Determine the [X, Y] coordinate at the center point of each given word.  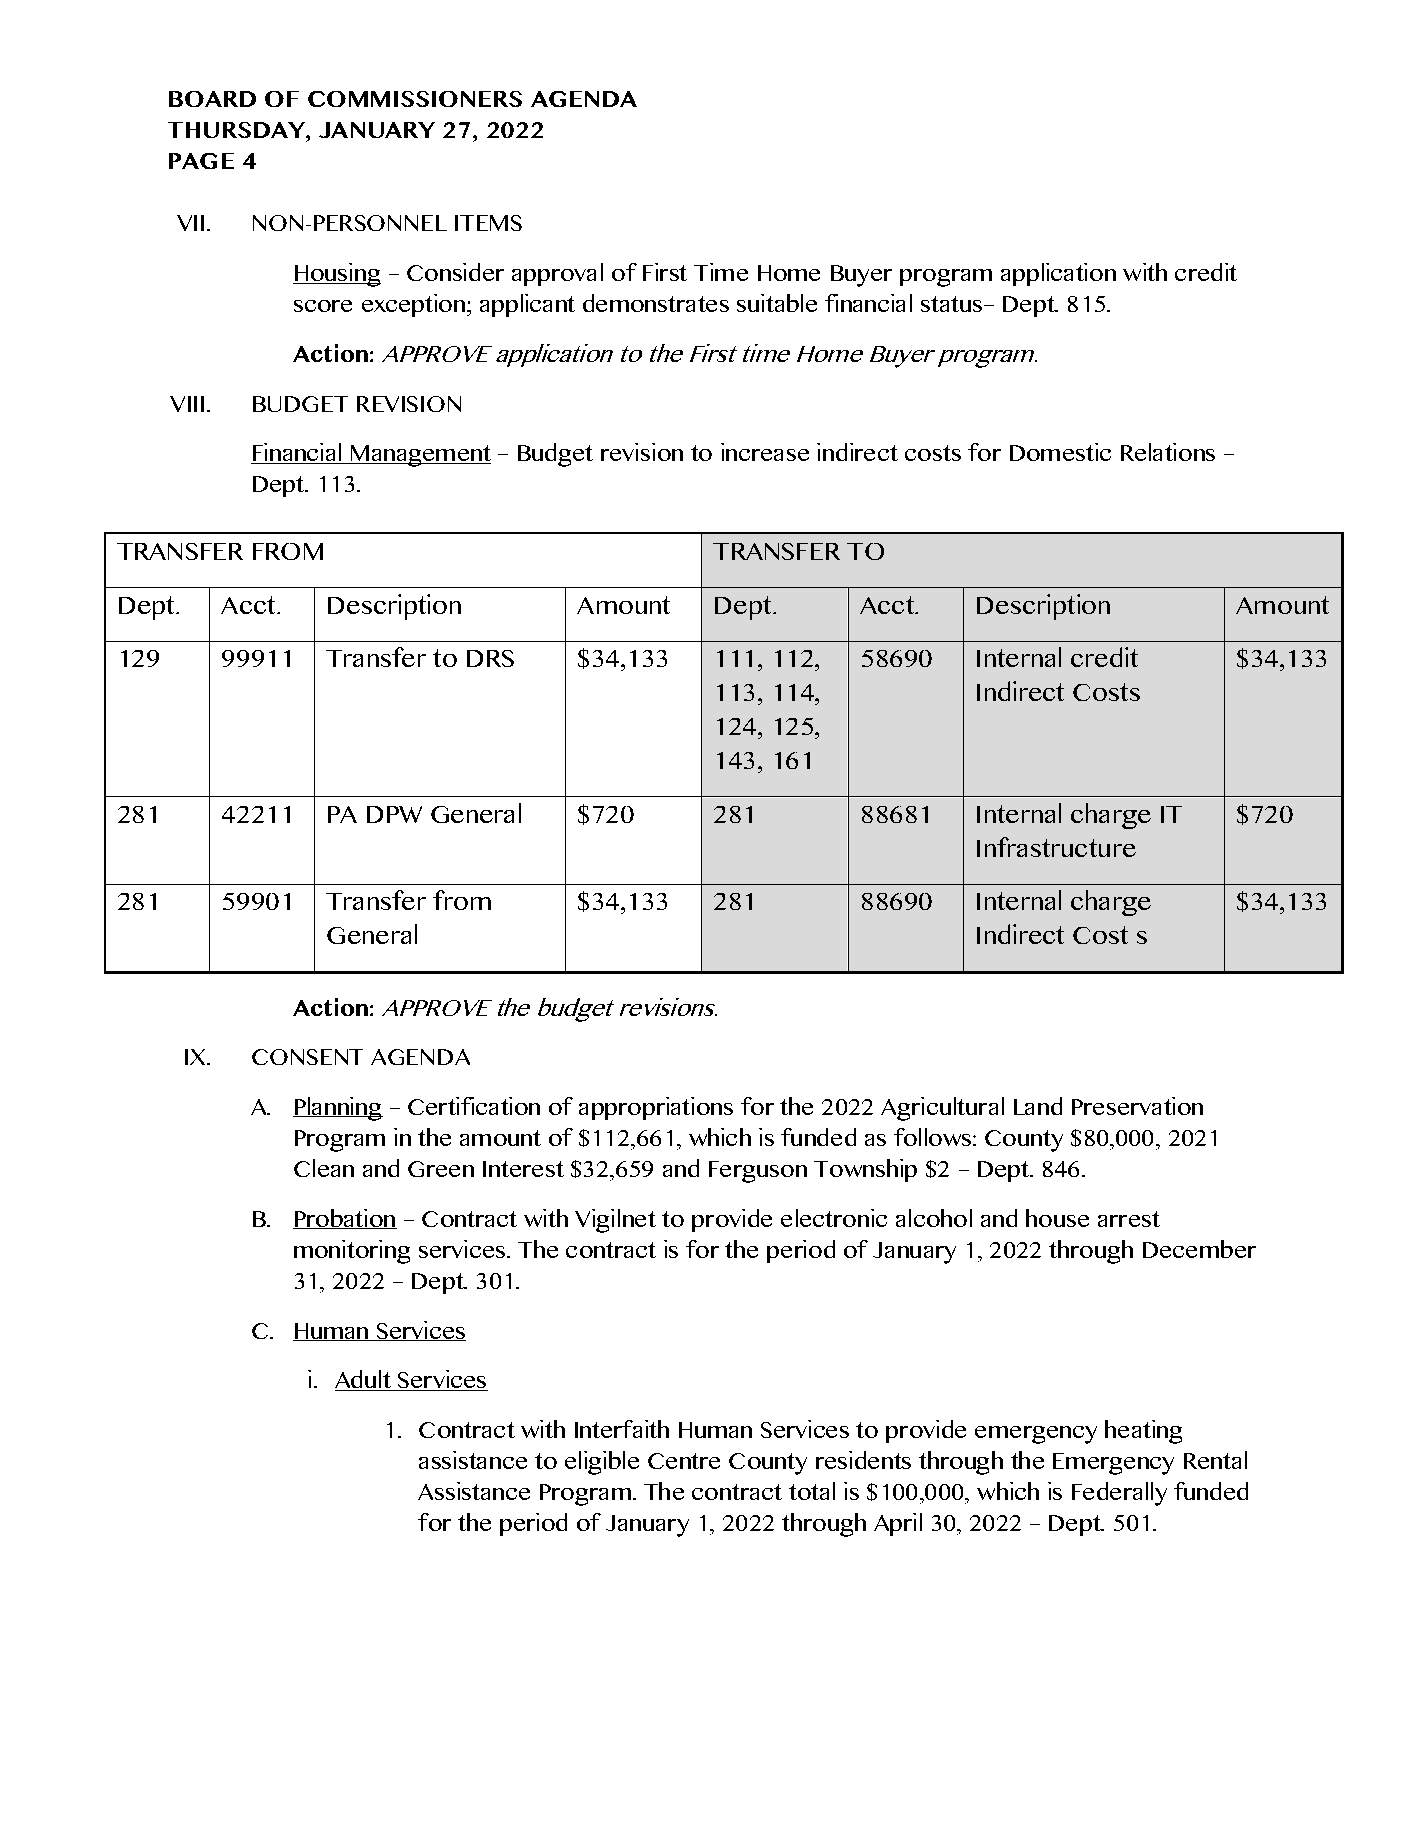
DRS [490, 658]
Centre [684, 1461]
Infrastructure [1056, 847]
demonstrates [656, 303]
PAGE [201, 161]
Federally [1119, 1494]
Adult [364, 1380]
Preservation [1137, 1106]
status [953, 304]
